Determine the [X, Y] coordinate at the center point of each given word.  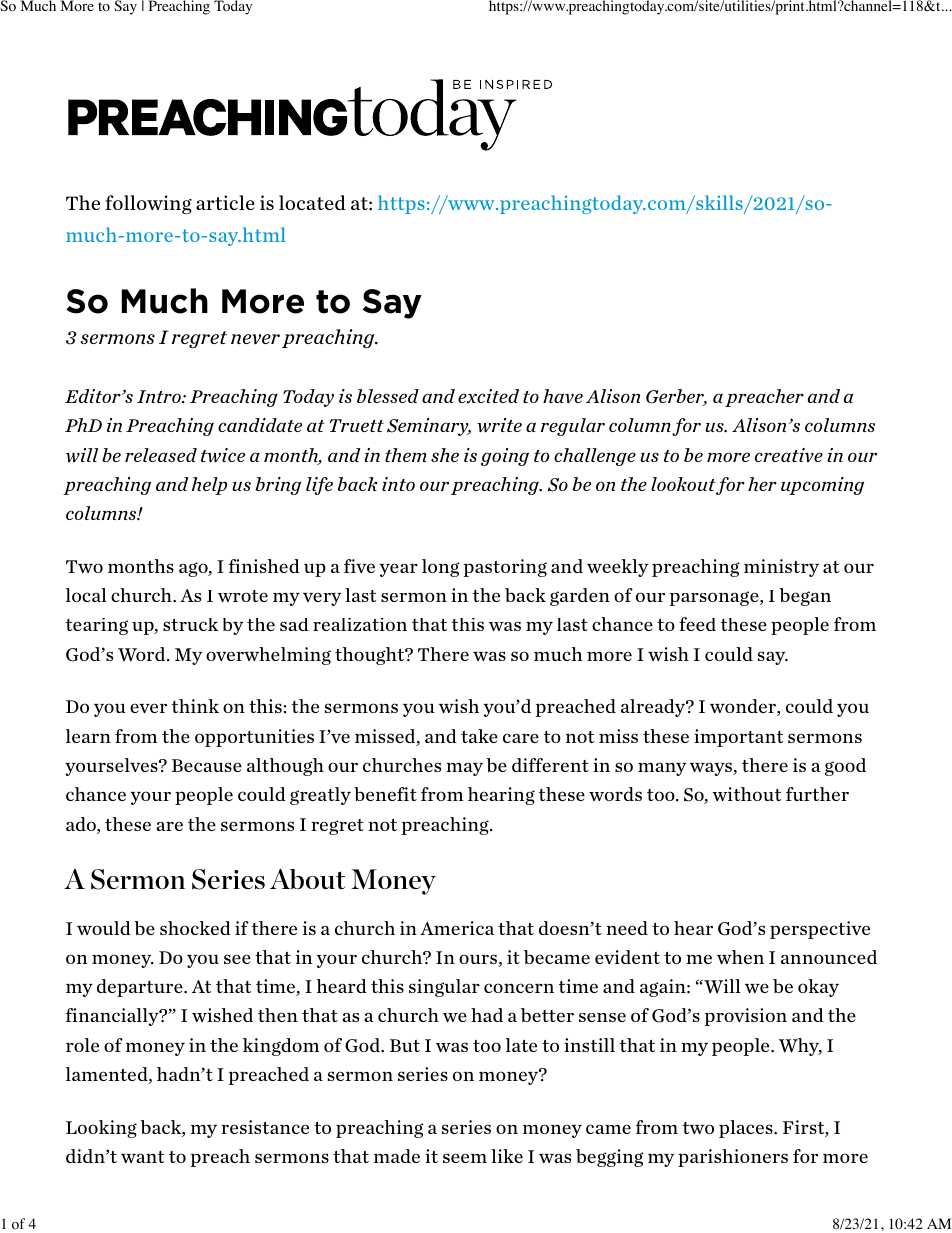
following [148, 204]
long [441, 568]
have [563, 396]
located [312, 202]
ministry [781, 568]
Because [207, 765]
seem [465, 1158]
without [746, 794]
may [464, 769]
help [209, 486]
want [142, 1157]
